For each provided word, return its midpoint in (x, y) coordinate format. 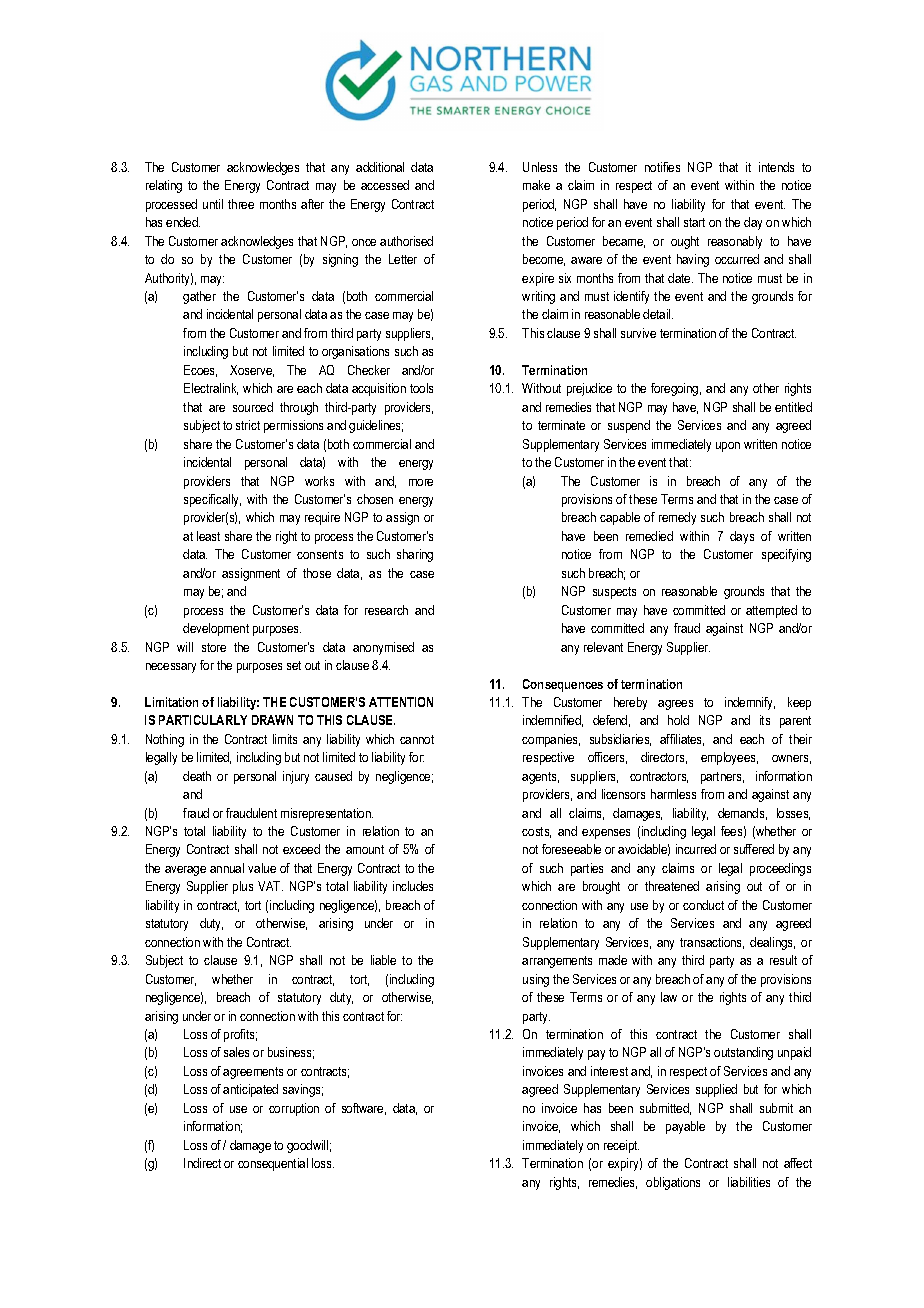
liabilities (749, 1182)
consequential (273, 1164)
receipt (621, 1146)
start (694, 222)
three (241, 204)
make (536, 185)
